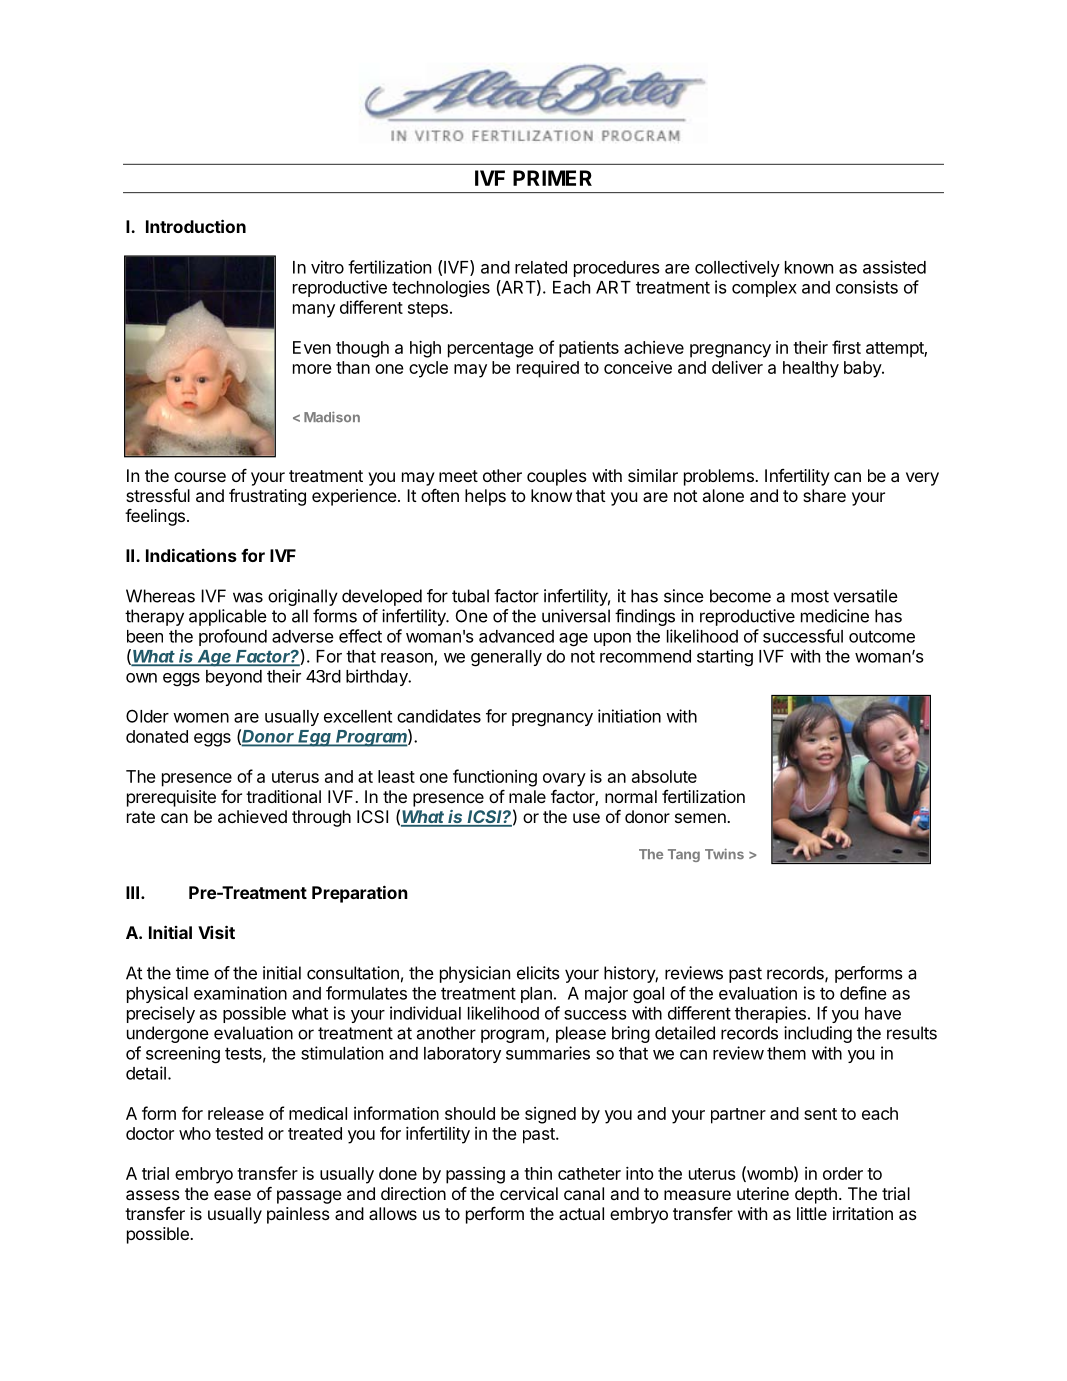 Image resolution: width=1067 pixels, height=1381 pixels. What do you see at coordinates (234, 678) in the document?
I see `beyond` at bounding box center [234, 678].
